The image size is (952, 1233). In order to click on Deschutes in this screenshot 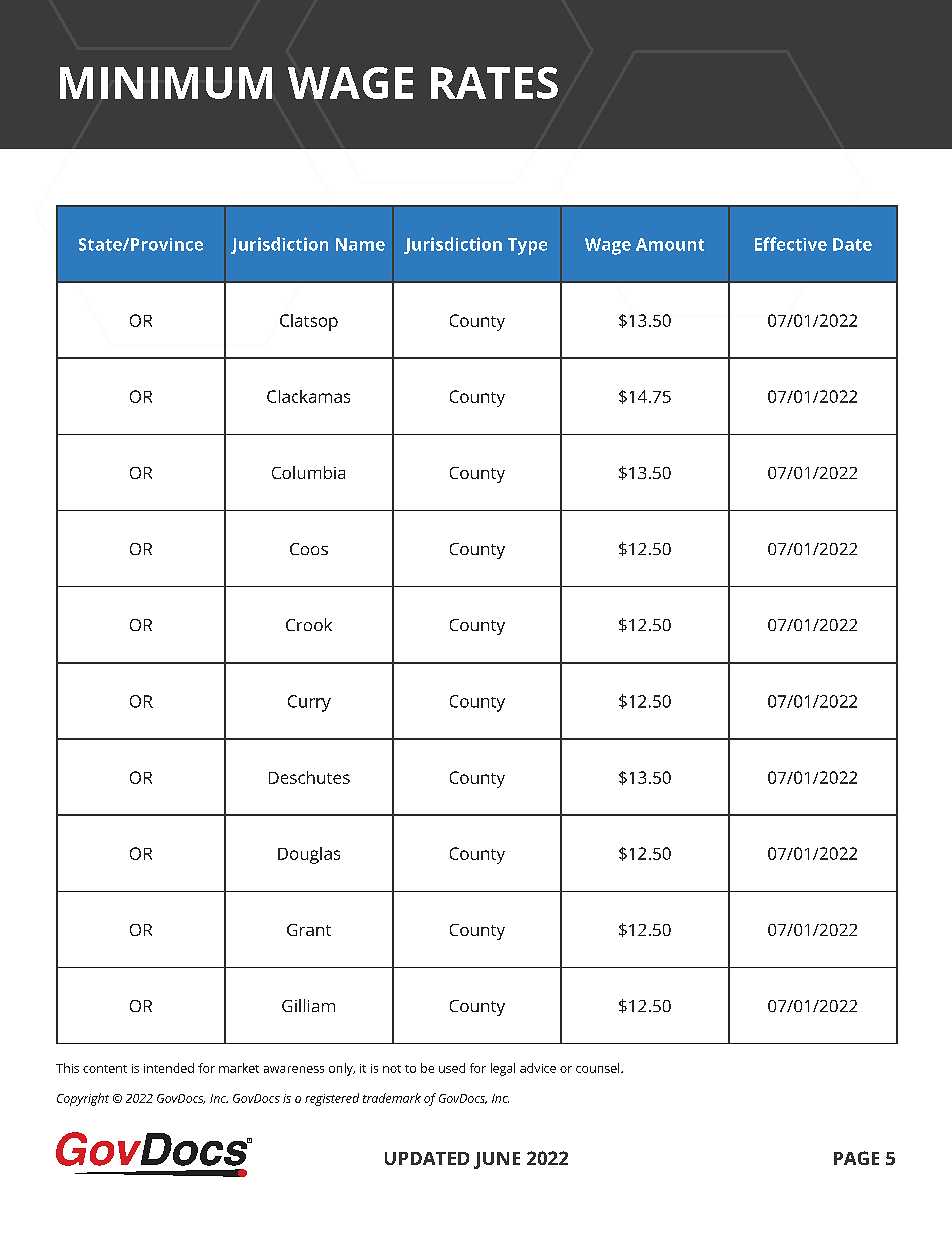, I will do `click(309, 777)`.
